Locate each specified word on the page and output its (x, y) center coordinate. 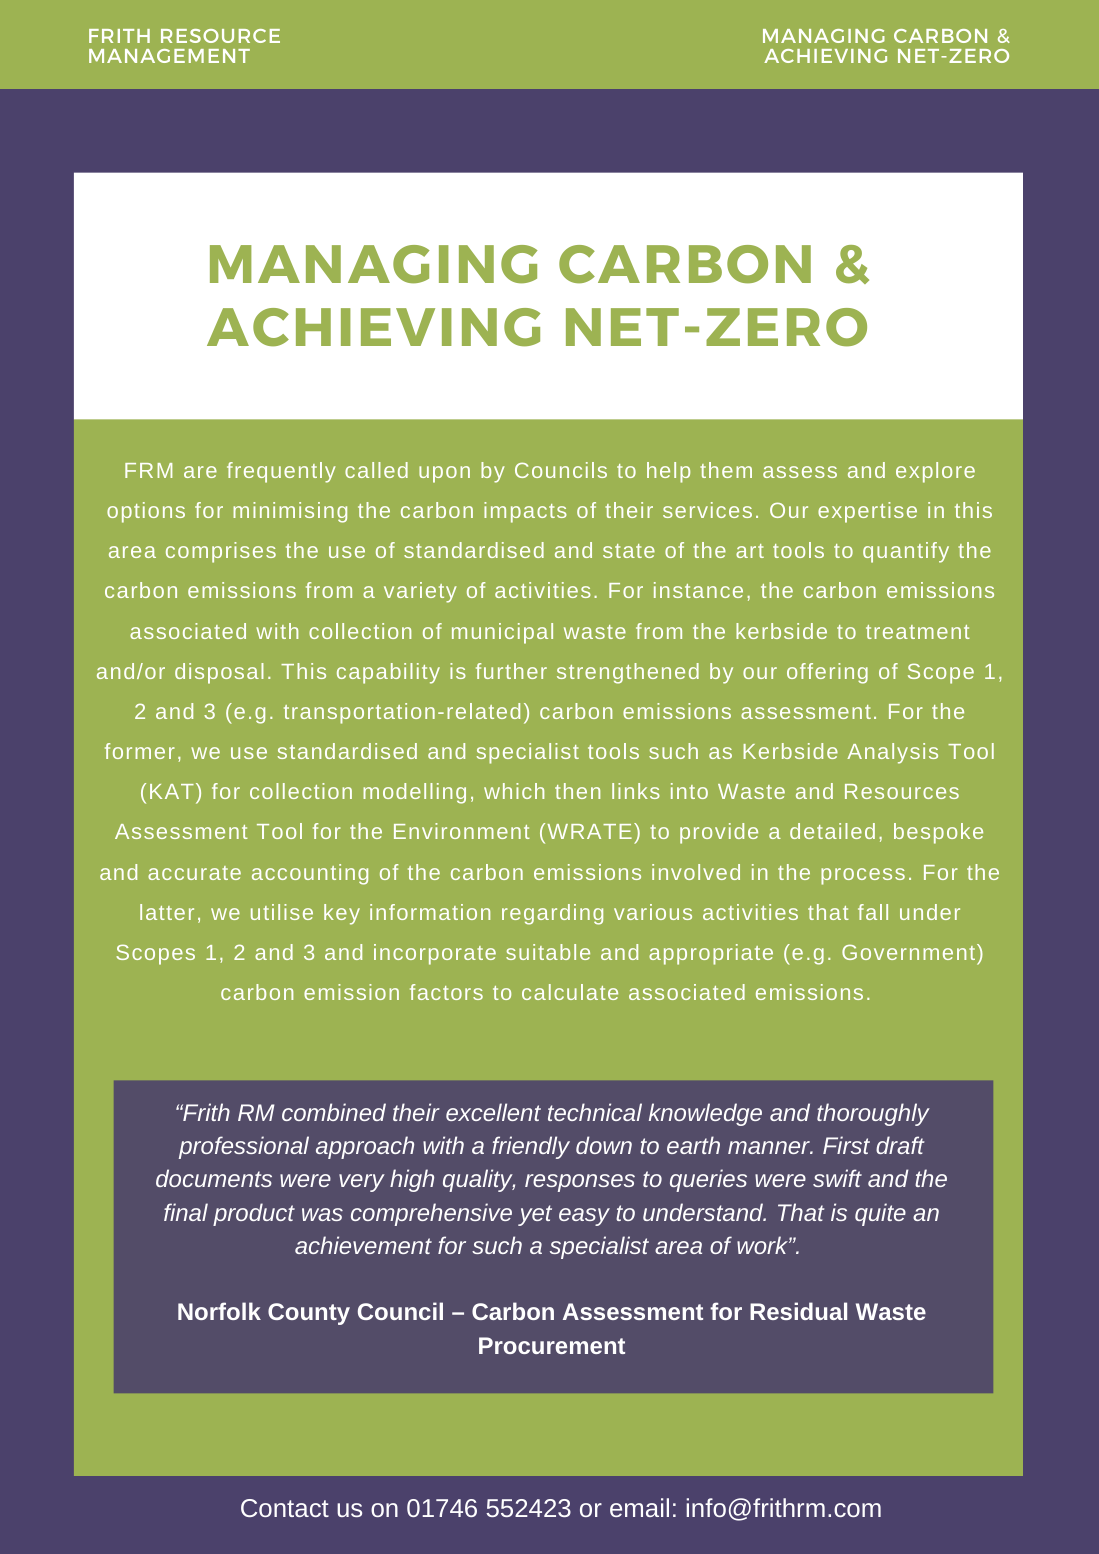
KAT (172, 791)
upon (444, 474)
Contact (285, 1508)
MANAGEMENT (169, 56)
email (639, 1507)
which (514, 791)
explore (935, 472)
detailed (832, 831)
